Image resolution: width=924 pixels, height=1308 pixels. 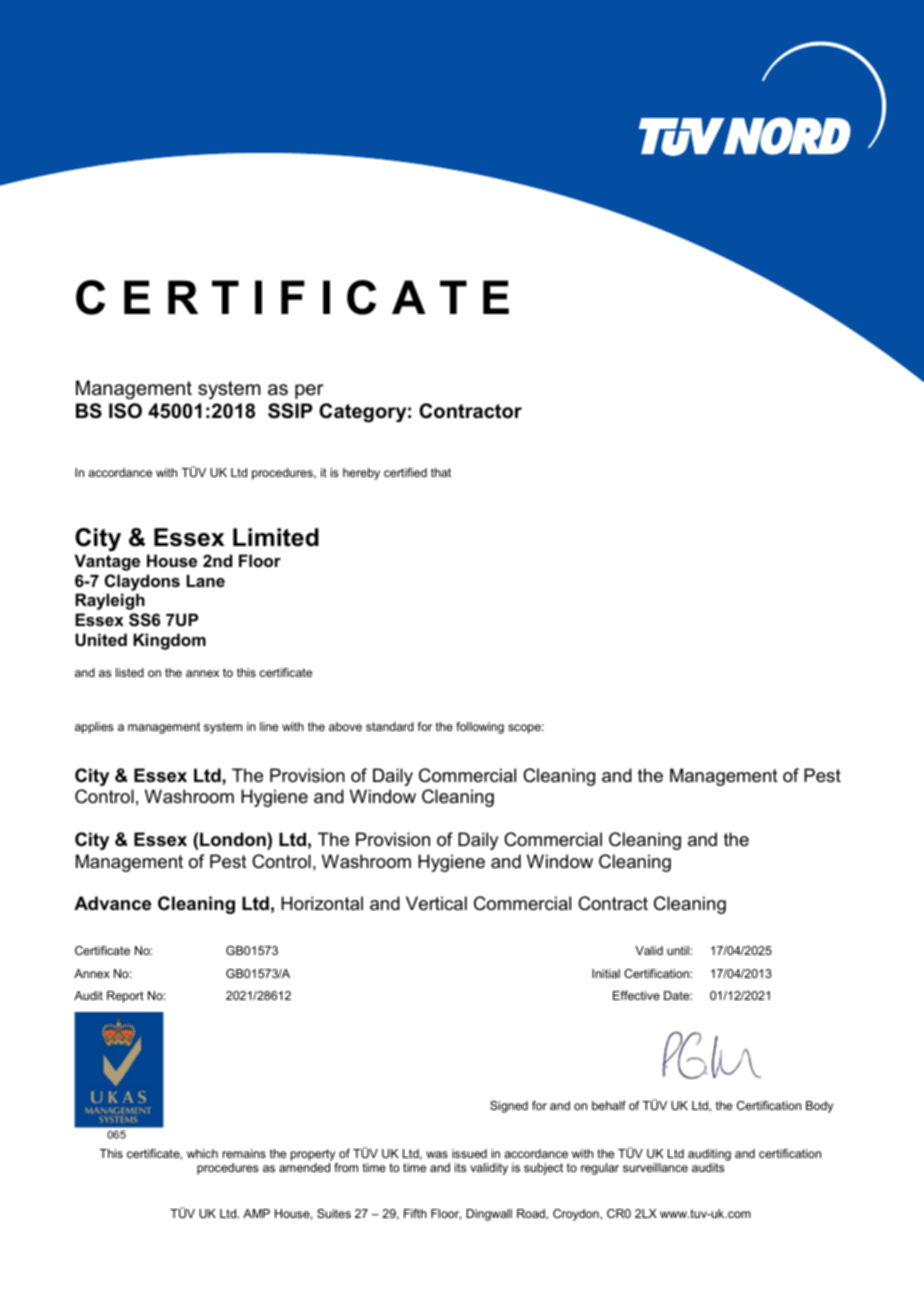 What do you see at coordinates (636, 995) in the screenshot?
I see `Effective` at bounding box center [636, 995].
